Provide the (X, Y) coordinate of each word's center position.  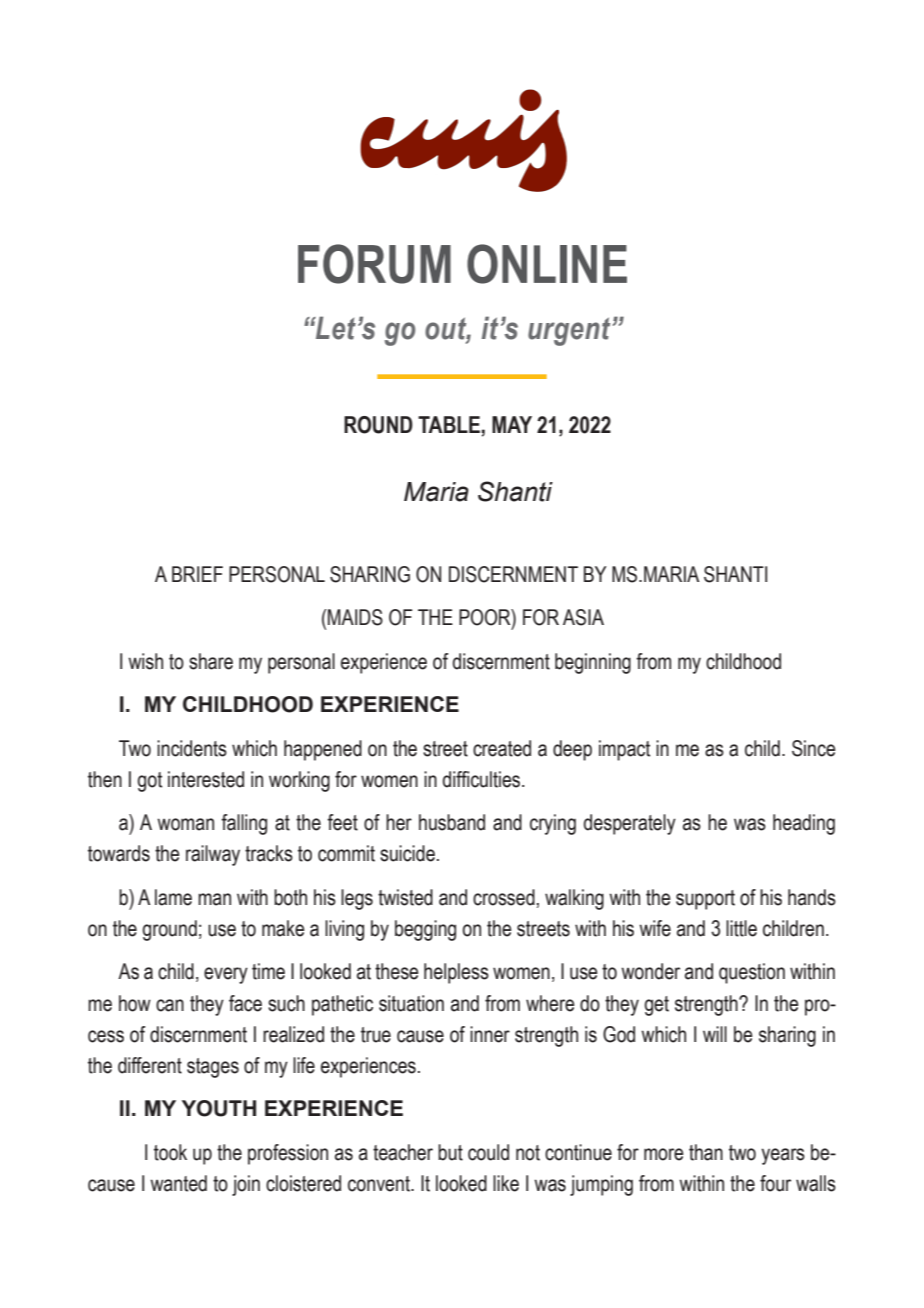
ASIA (583, 617)
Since (814, 748)
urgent (569, 331)
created (502, 748)
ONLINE (547, 264)
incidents (192, 748)
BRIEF (197, 574)
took (170, 1152)
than (706, 1152)
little (741, 928)
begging (425, 930)
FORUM (374, 264)
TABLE (449, 424)
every (226, 975)
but (450, 1152)
